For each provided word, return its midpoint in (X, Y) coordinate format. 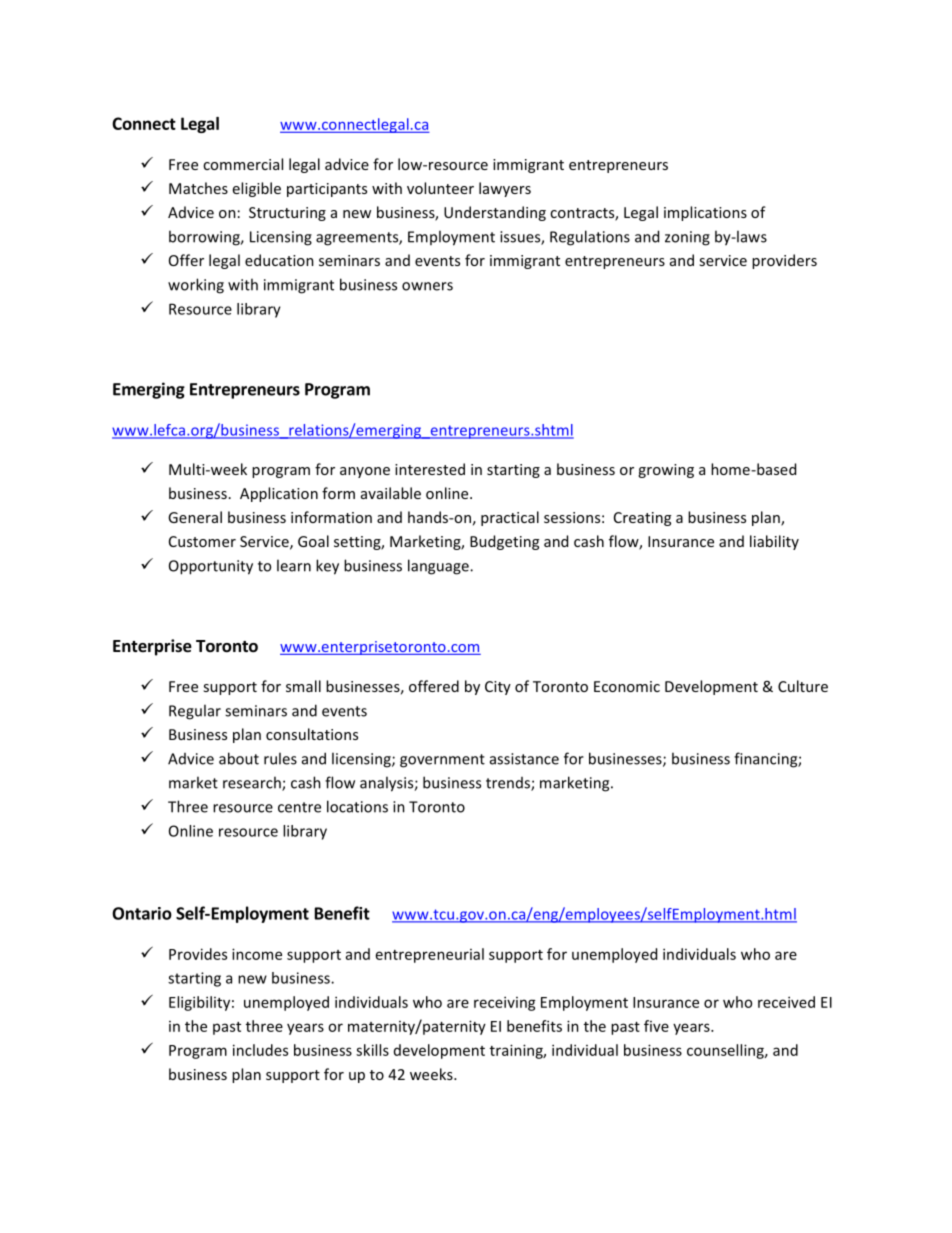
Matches (198, 188)
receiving (505, 1003)
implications (705, 213)
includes (260, 1050)
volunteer (440, 188)
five (656, 1026)
